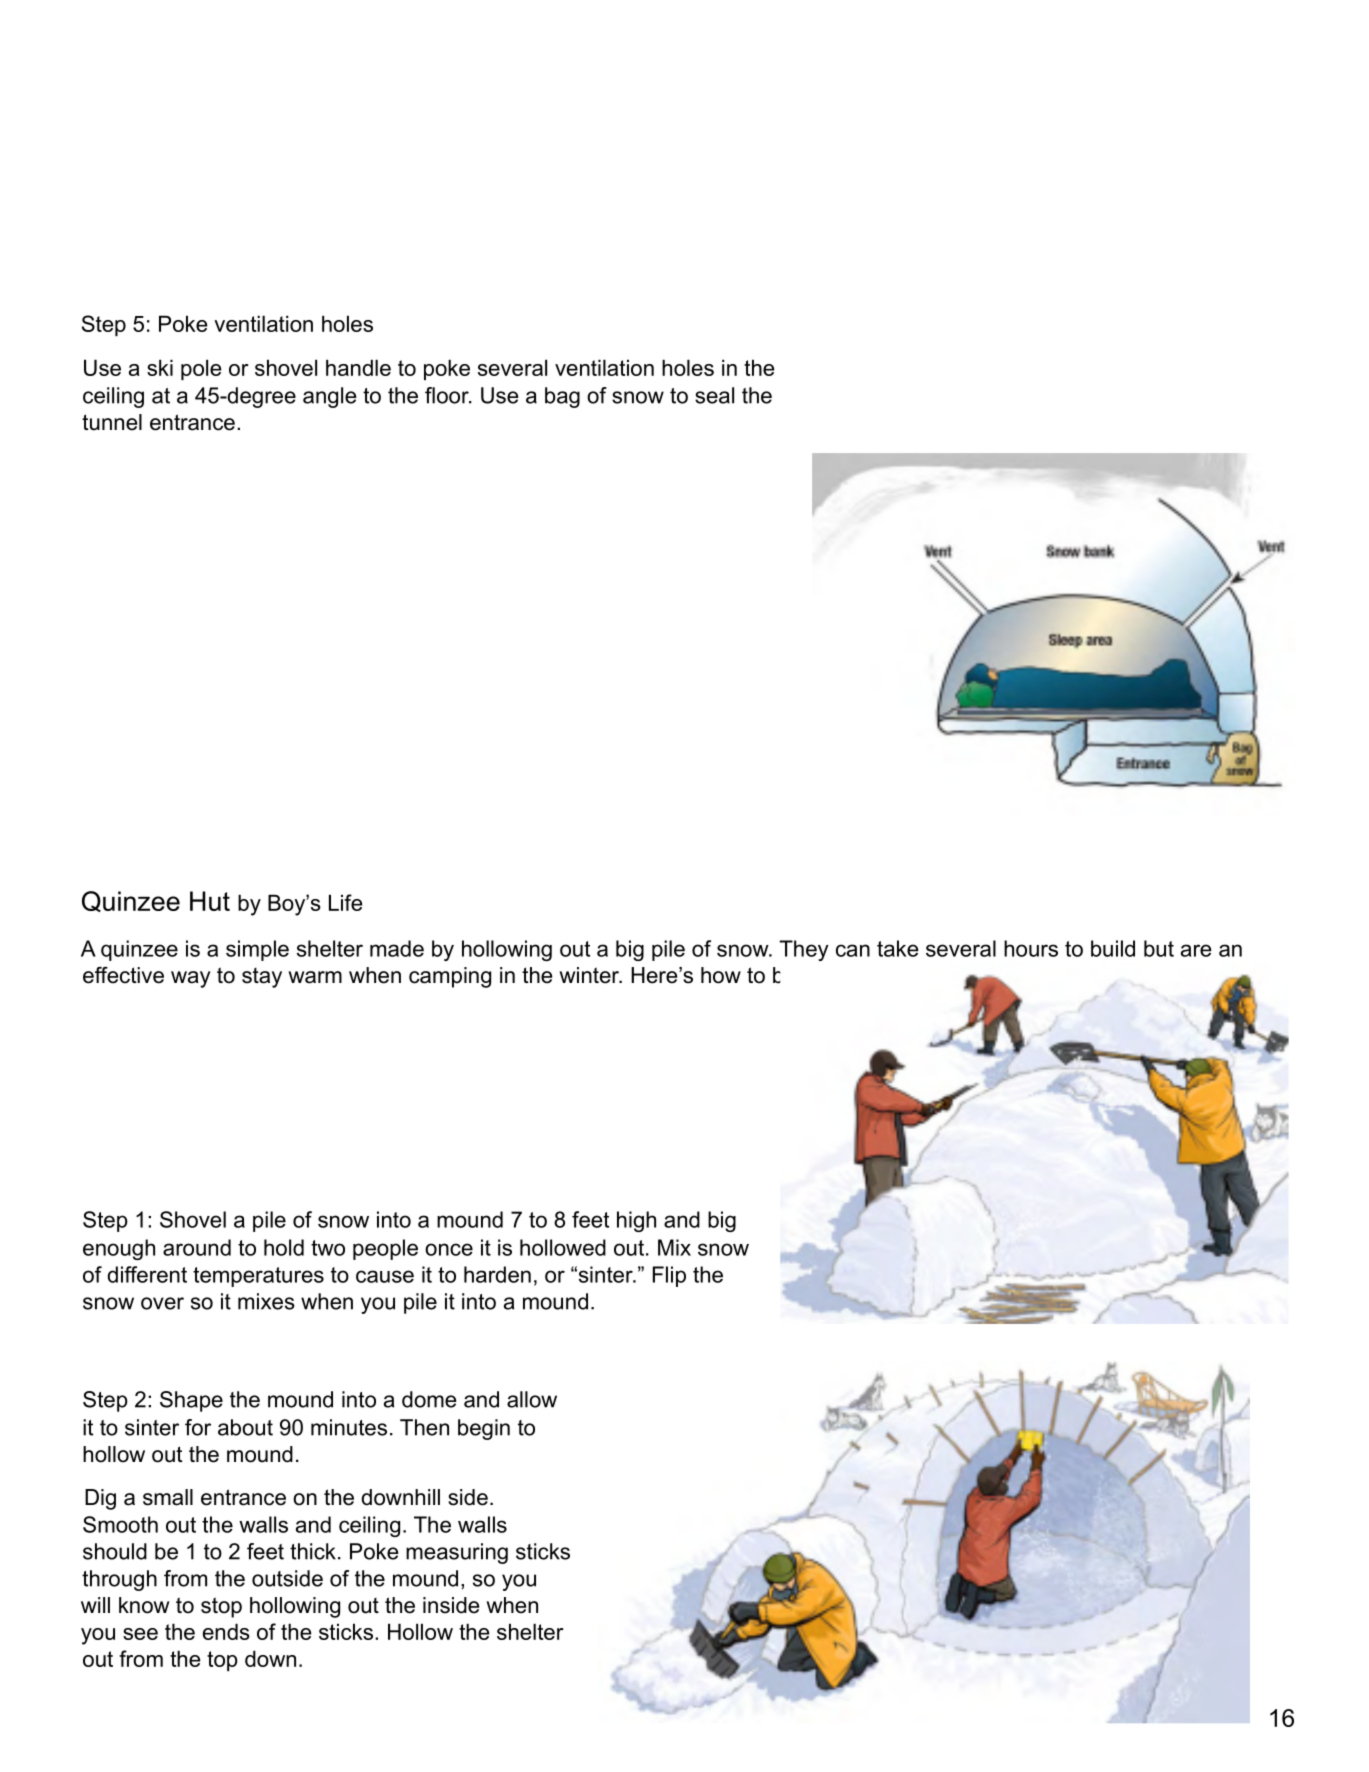 The width and height of the page is (1369, 1772). What do you see at coordinates (330, 397) in the page?
I see `angle` at bounding box center [330, 397].
